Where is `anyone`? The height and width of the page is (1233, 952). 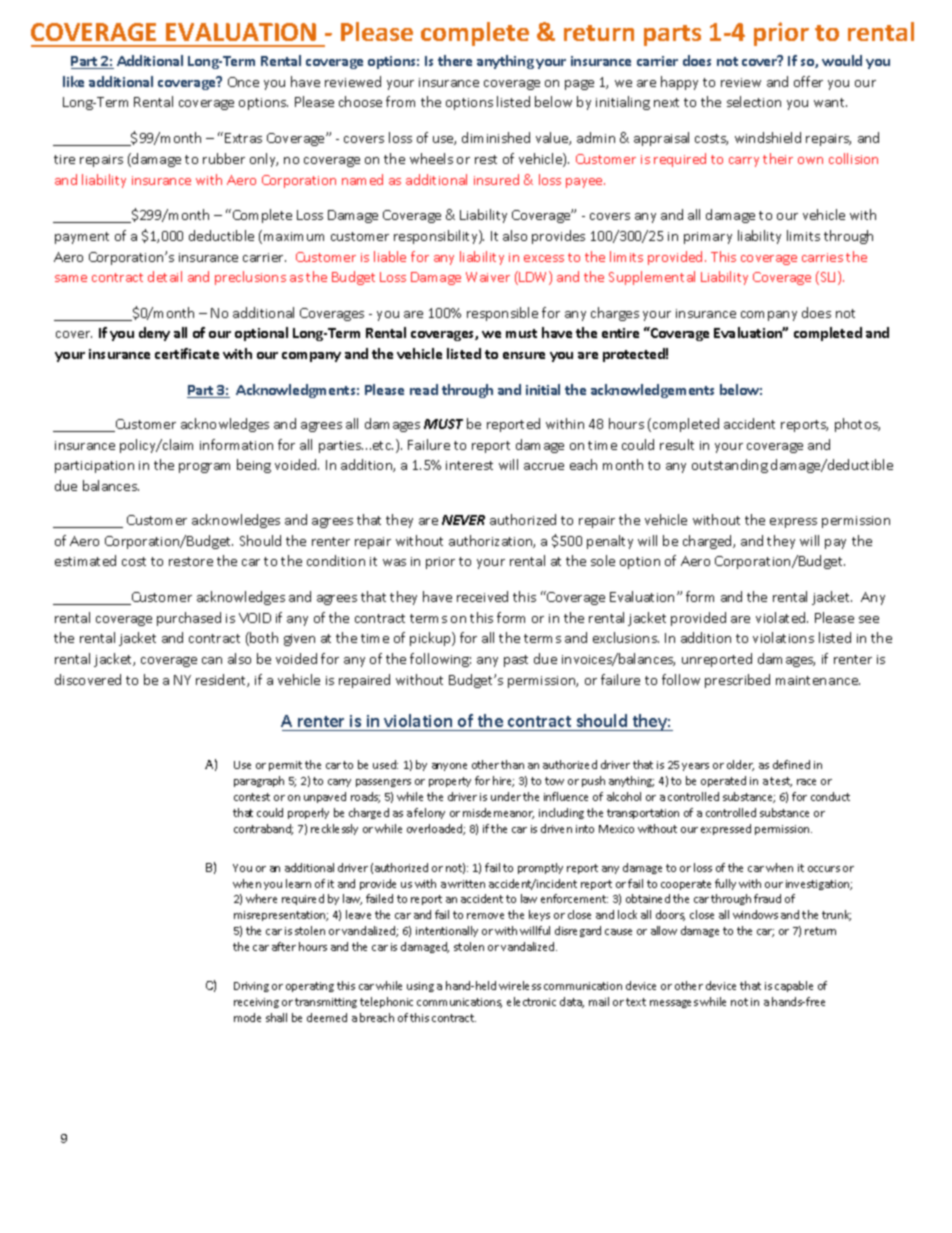 anyone is located at coordinates (449, 767).
